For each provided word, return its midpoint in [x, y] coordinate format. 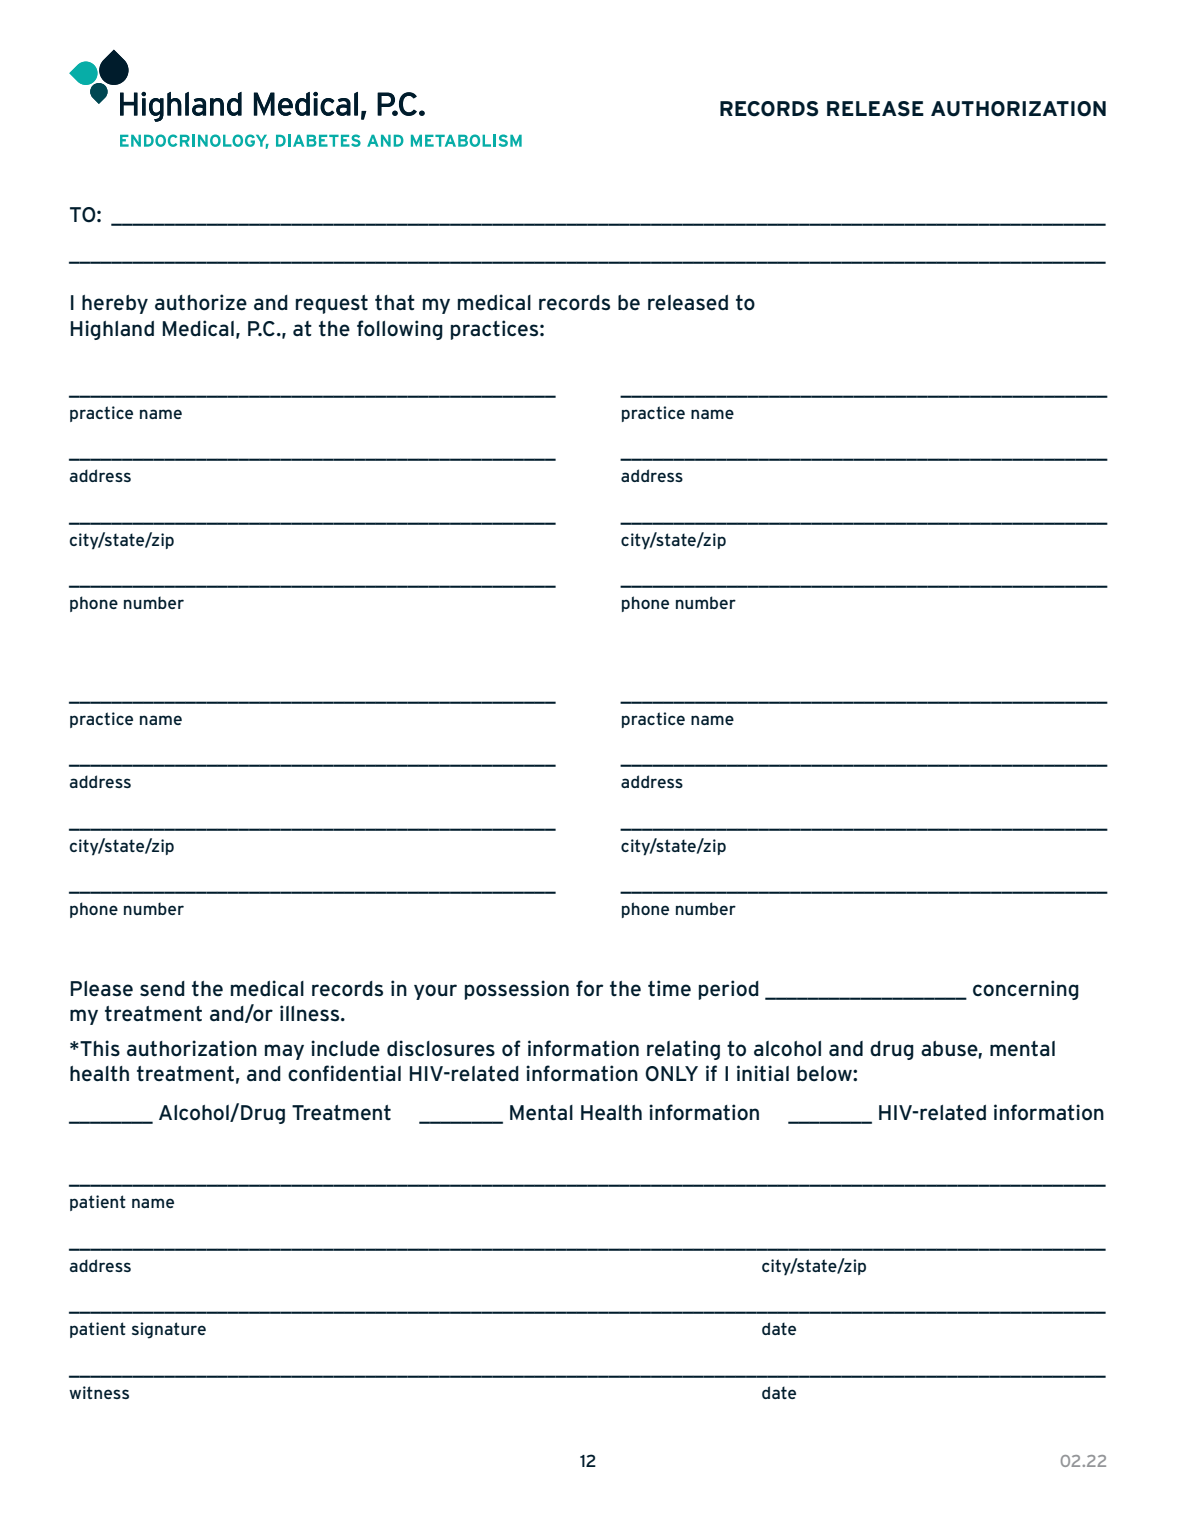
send [162, 989]
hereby [115, 304]
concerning [1026, 990]
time [669, 988]
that [395, 303]
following [400, 330]
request [332, 304]
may [284, 1052]
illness [311, 1013]
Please [102, 989]
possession [517, 990]
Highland [112, 330]
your [435, 992]
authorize [201, 302]
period [729, 990]
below [825, 1074]
